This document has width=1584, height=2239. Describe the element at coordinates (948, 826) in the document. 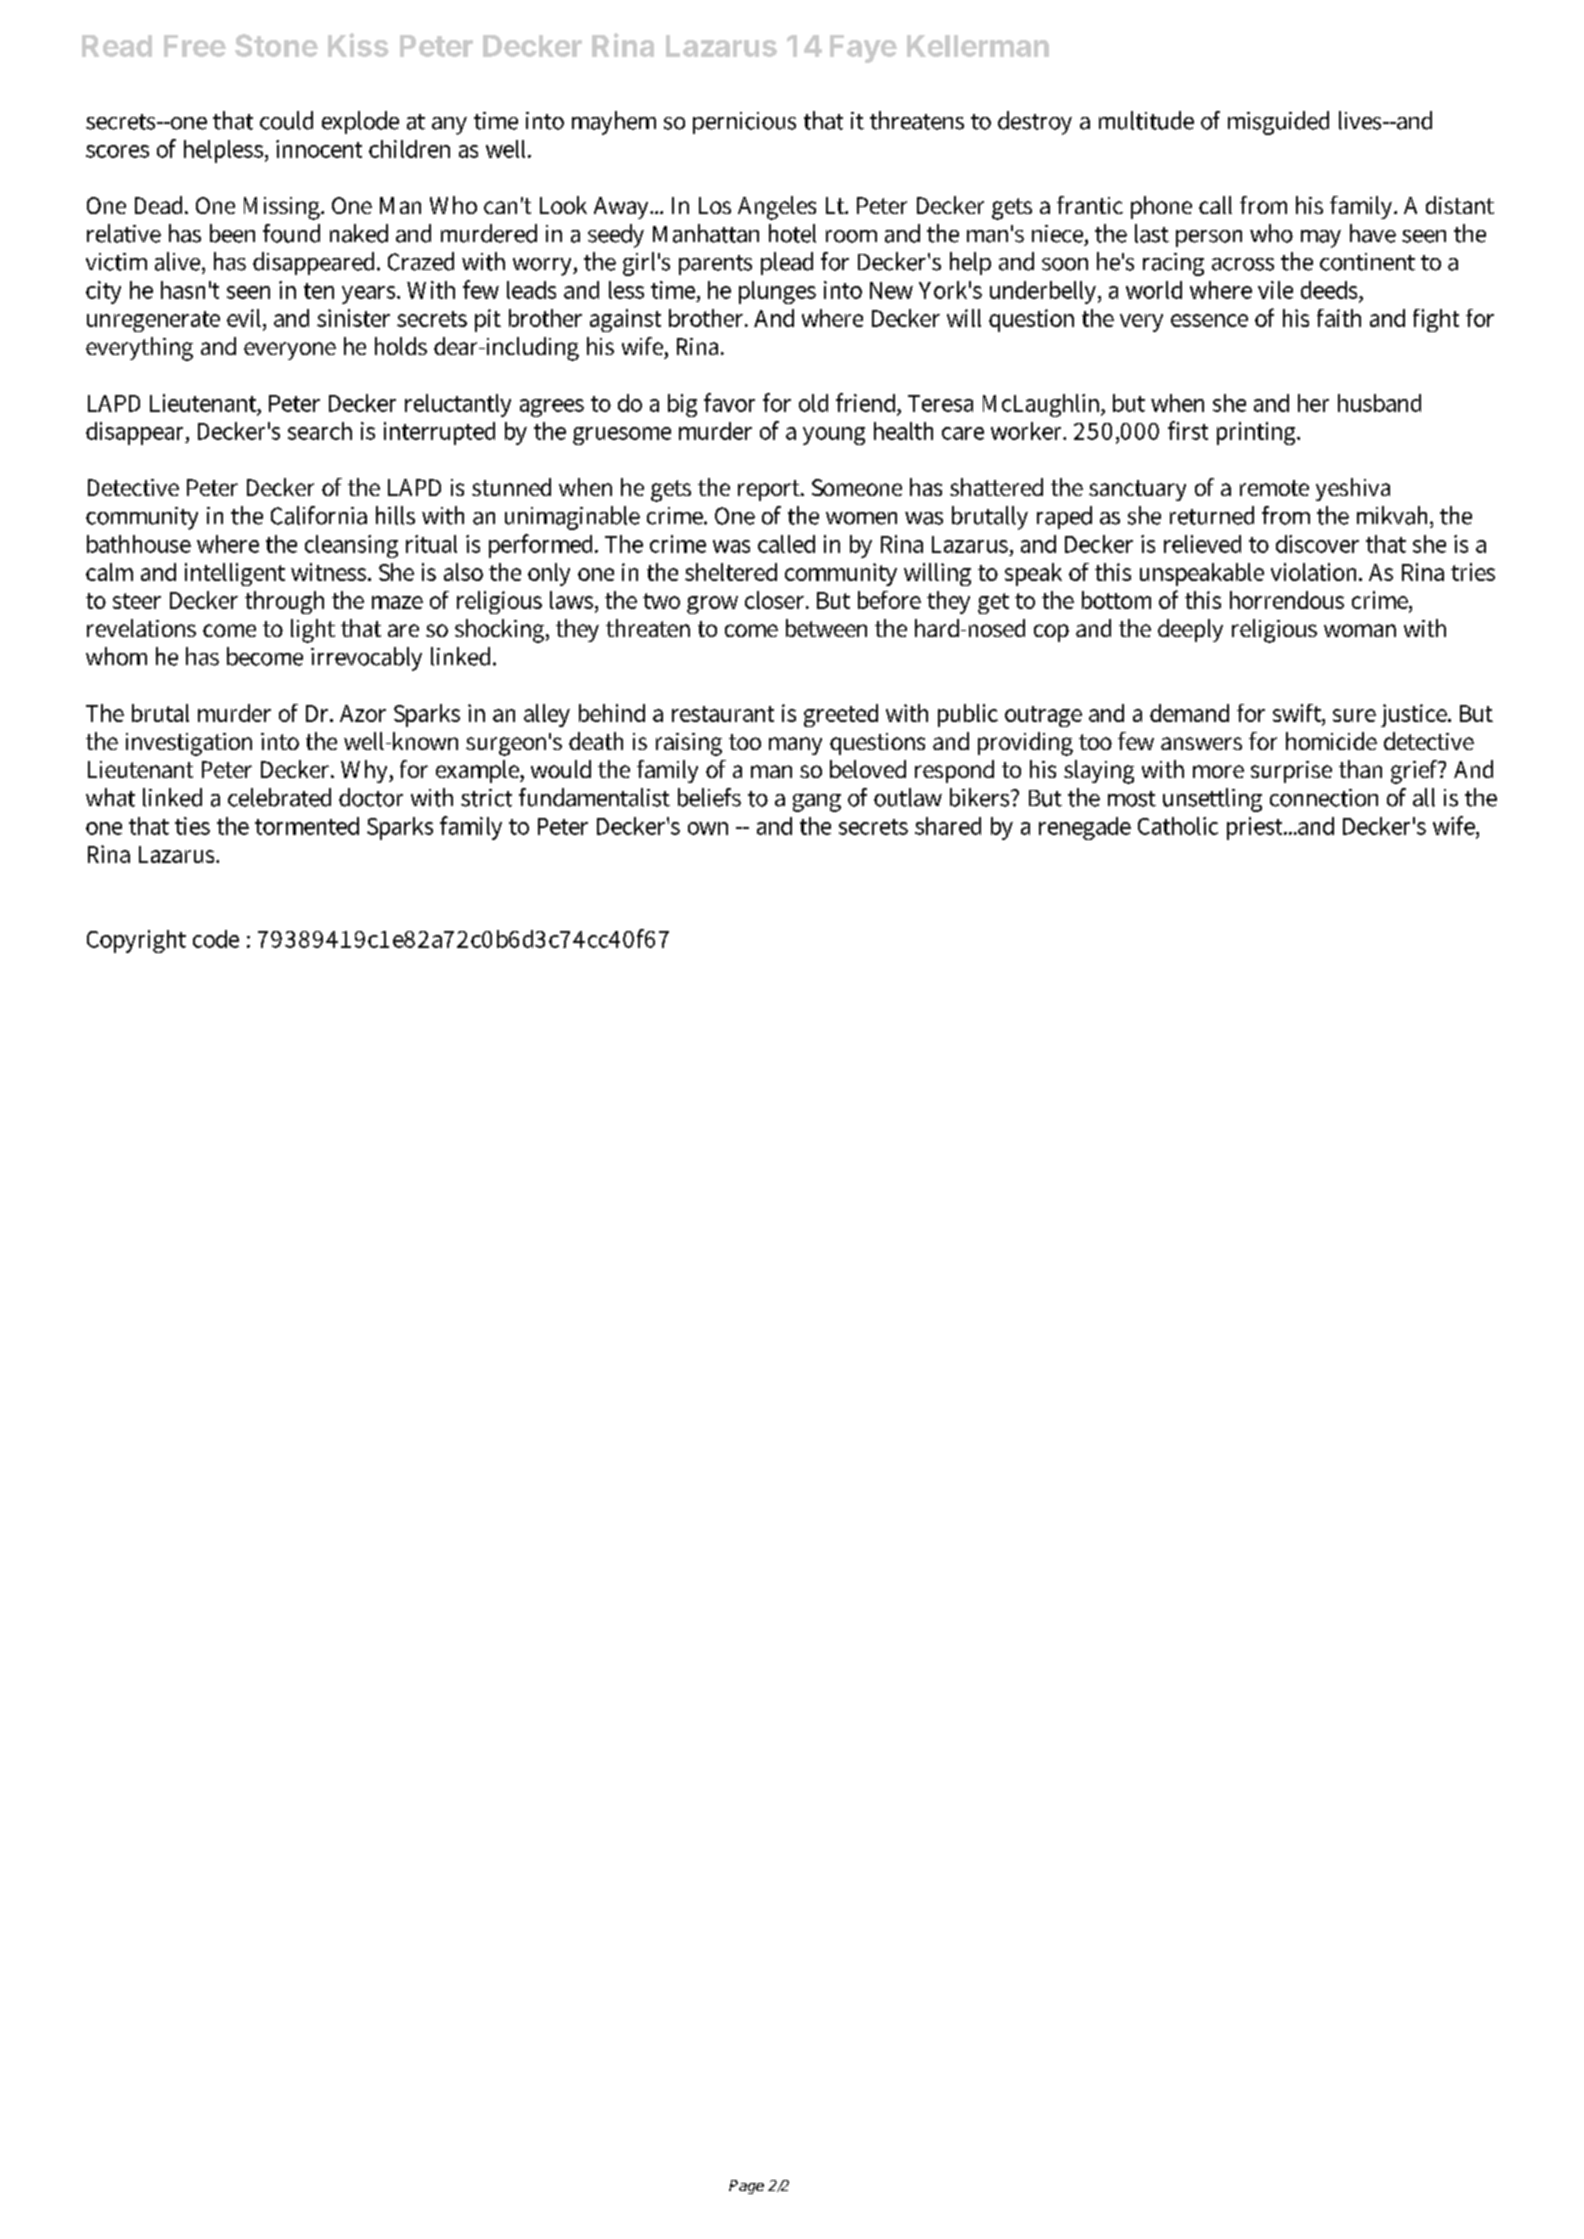

I see `shared` at that location.
